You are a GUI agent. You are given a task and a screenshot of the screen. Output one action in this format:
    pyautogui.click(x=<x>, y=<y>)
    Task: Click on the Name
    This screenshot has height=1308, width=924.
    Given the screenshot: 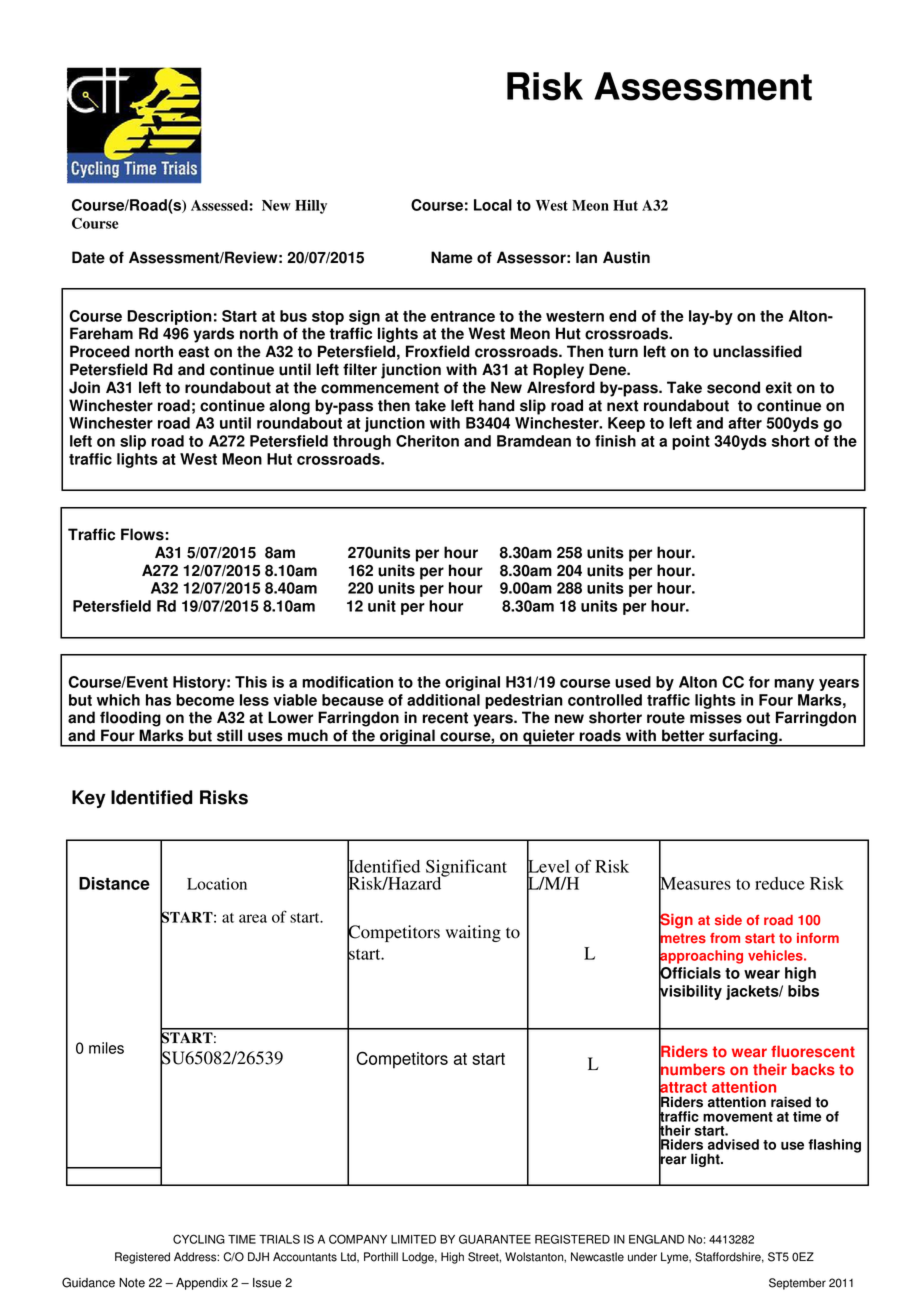 What is the action you would take?
    pyautogui.click(x=452, y=257)
